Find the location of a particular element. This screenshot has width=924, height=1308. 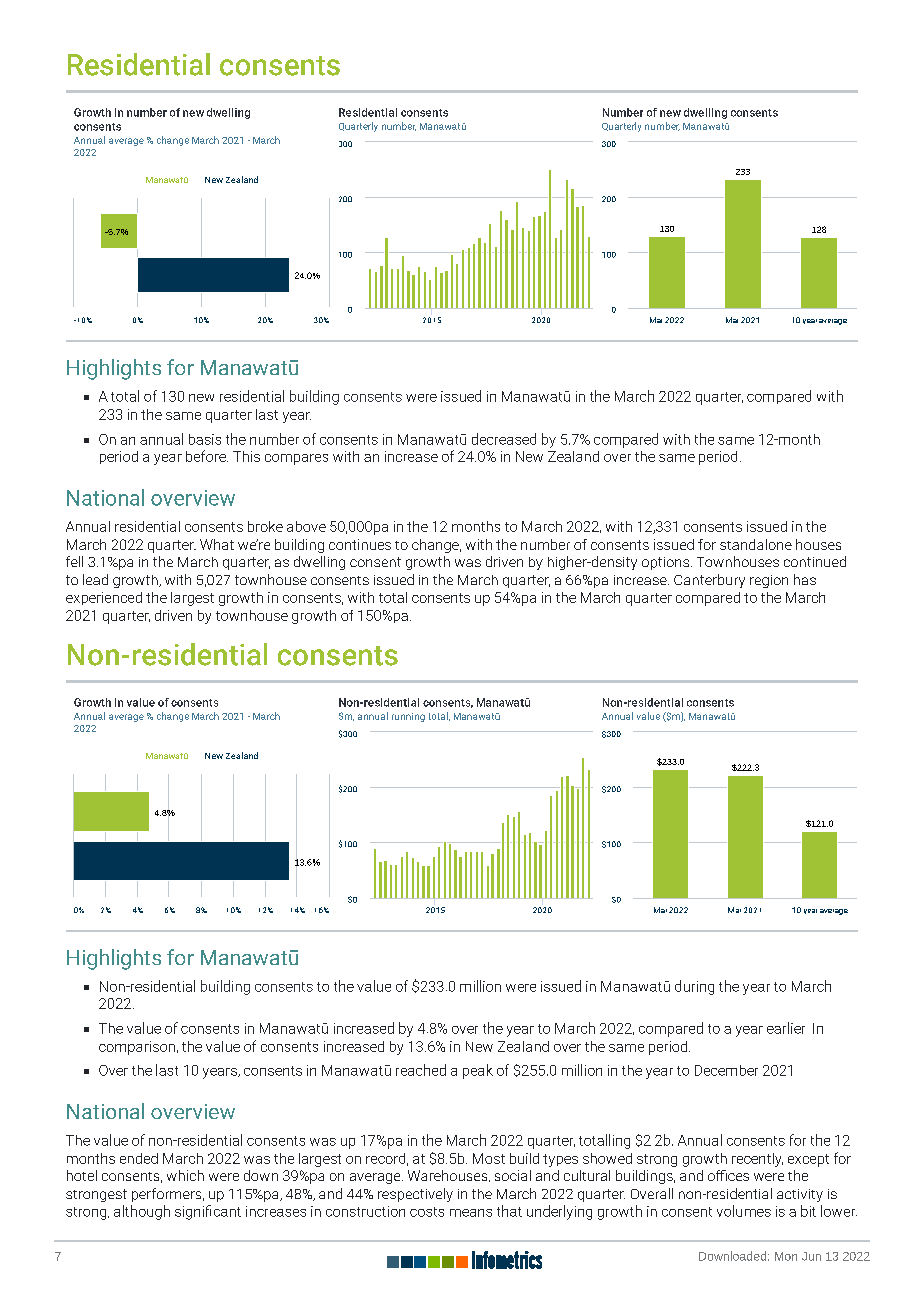

although is located at coordinates (142, 1212).
